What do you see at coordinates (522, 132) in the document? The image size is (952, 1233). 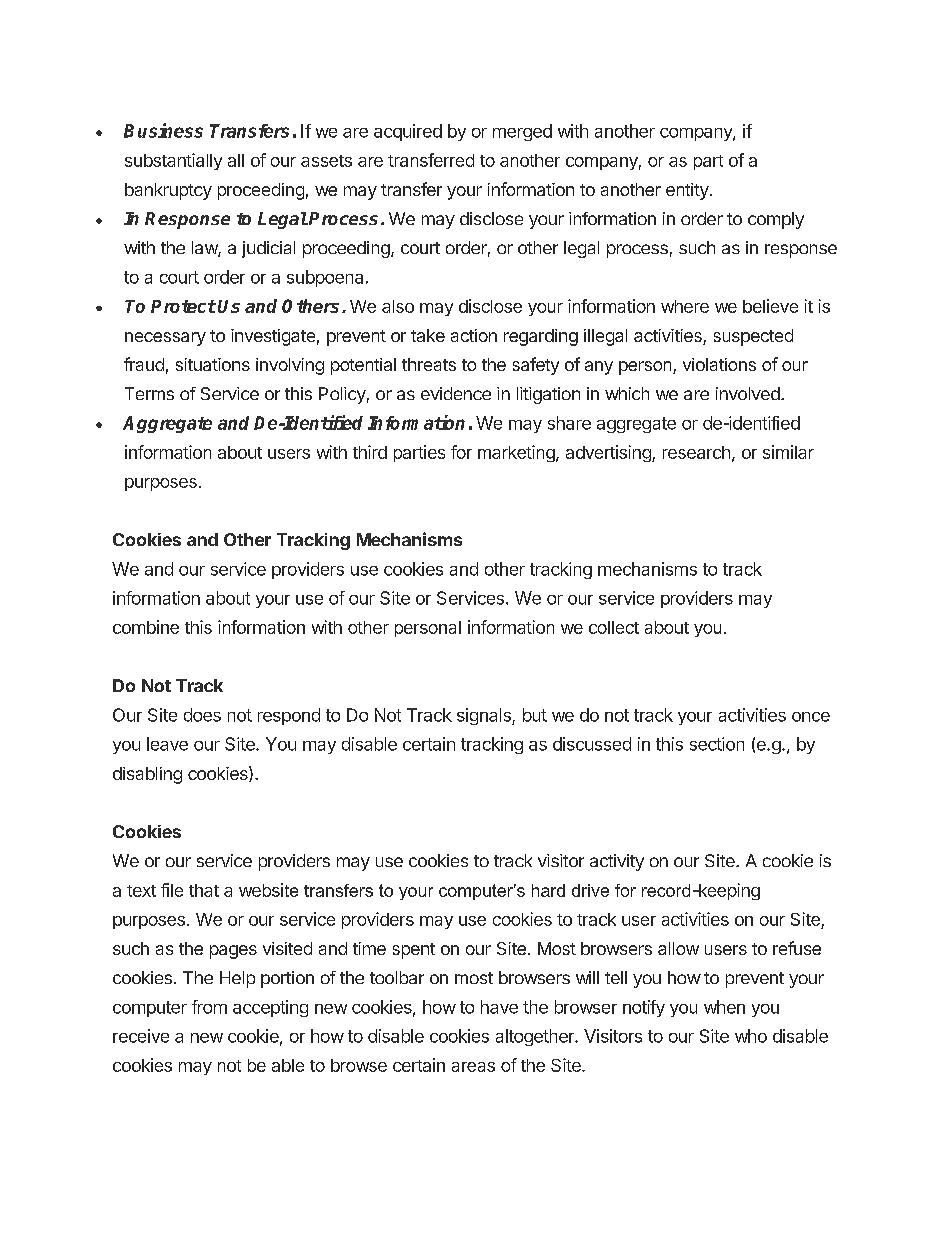 I see `merged` at bounding box center [522, 132].
